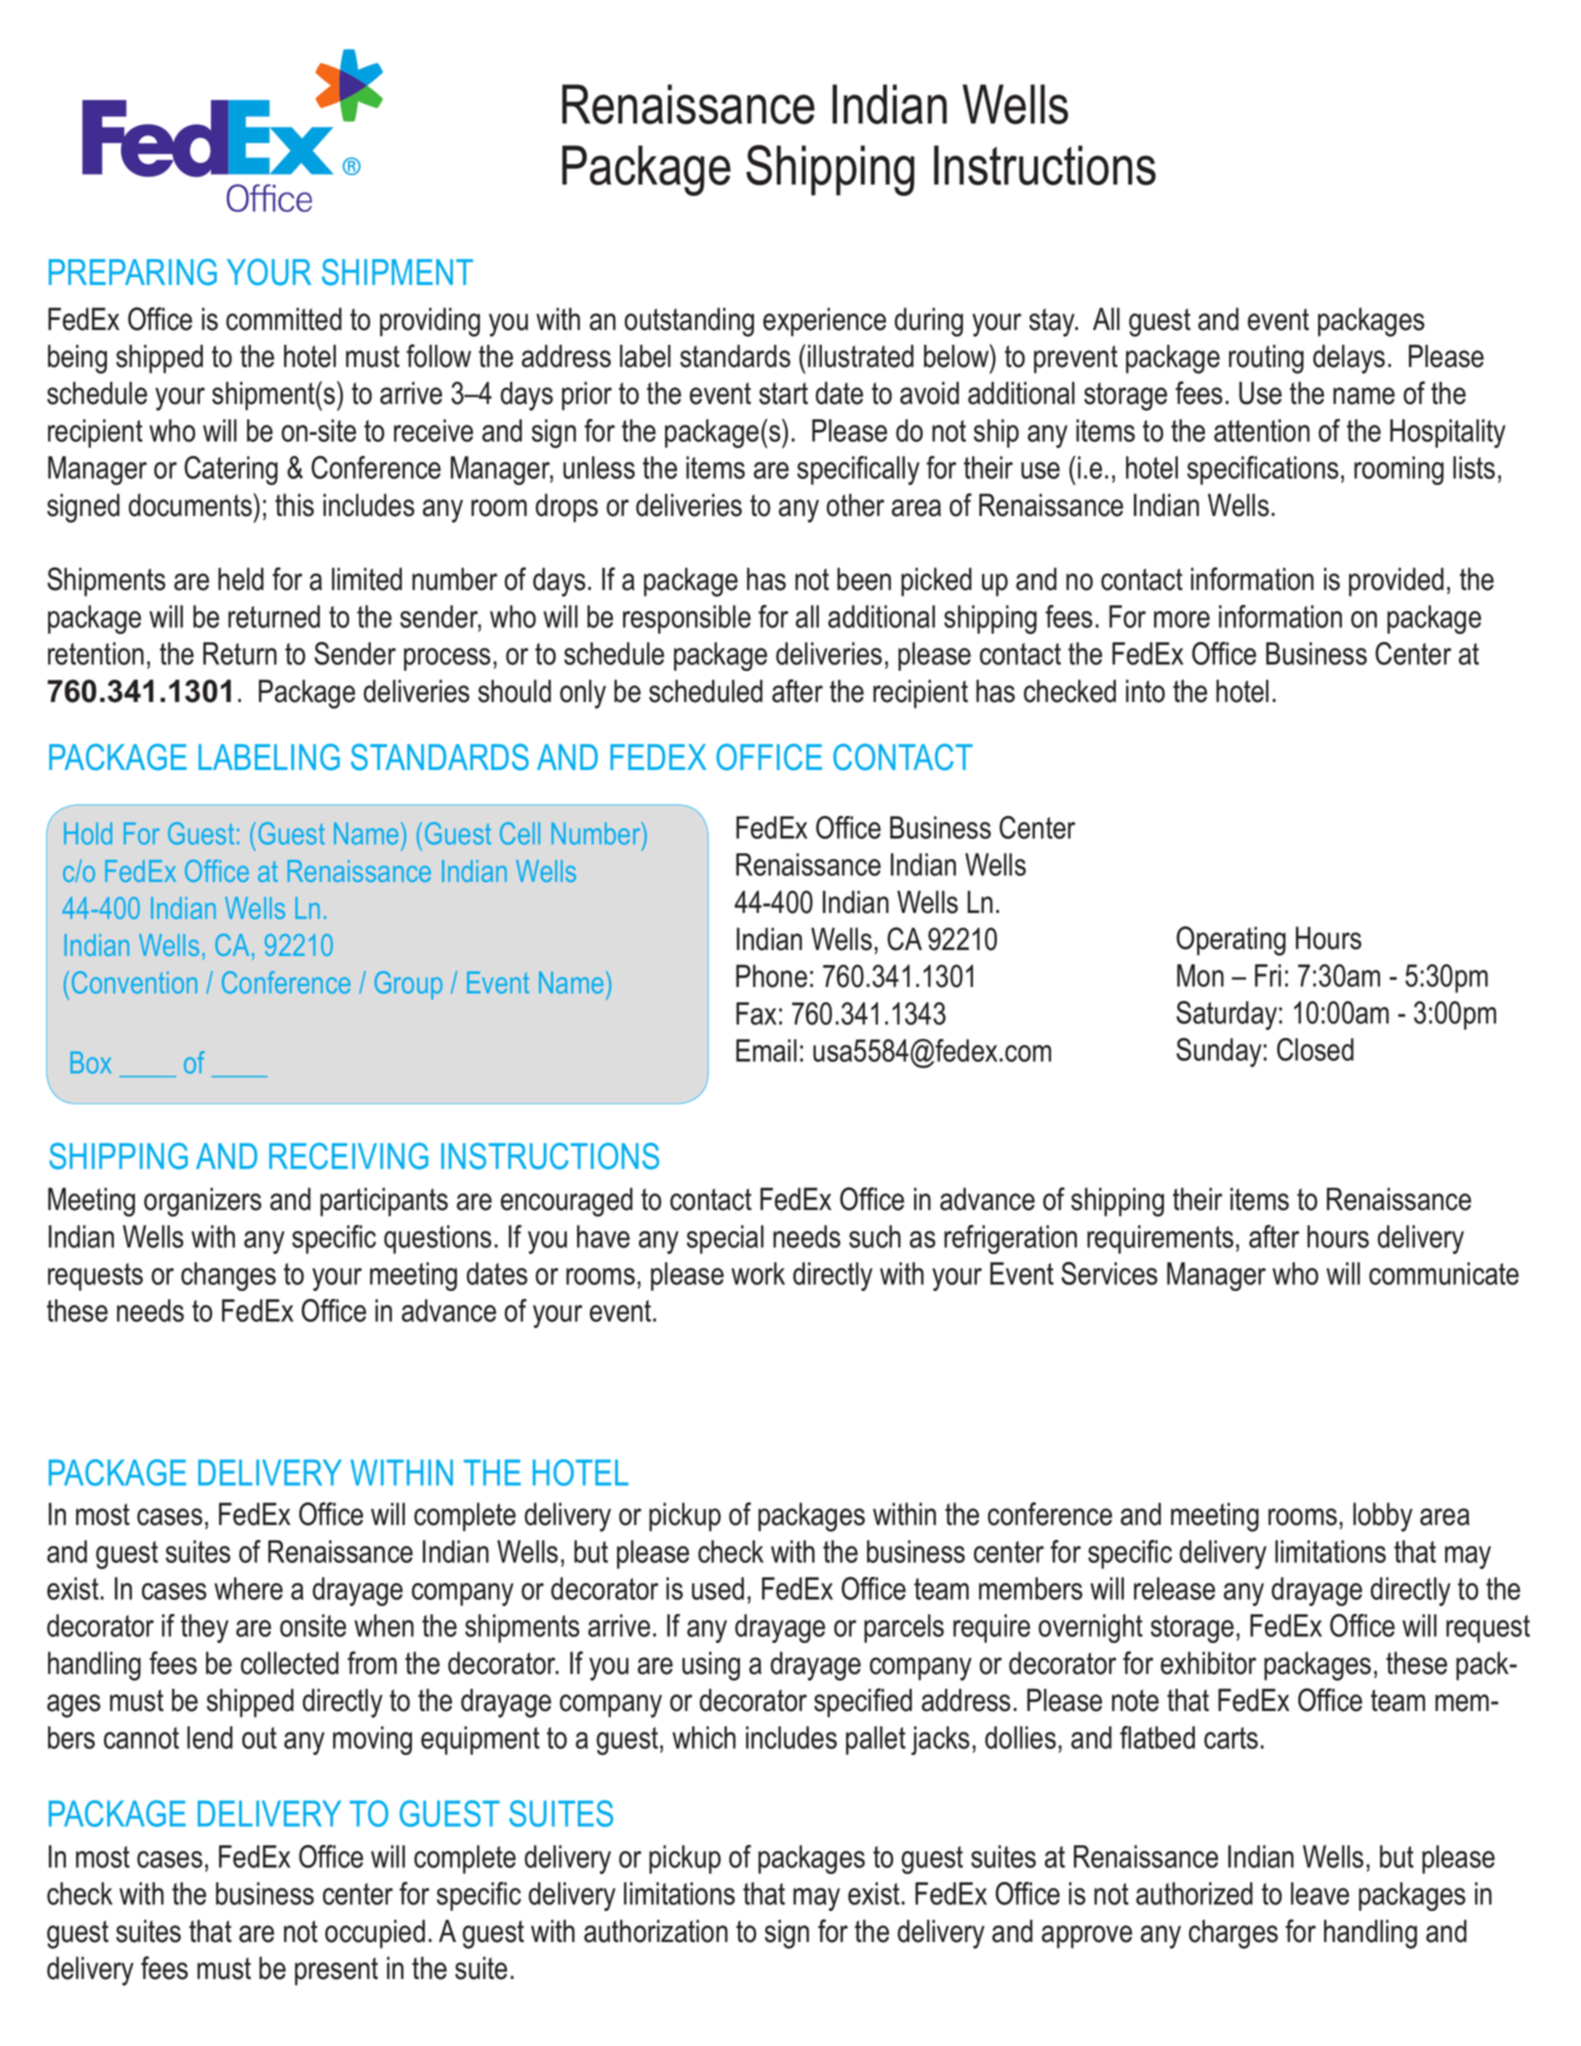  Describe the element at coordinates (336, 1972) in the document. I see `present` at that location.
